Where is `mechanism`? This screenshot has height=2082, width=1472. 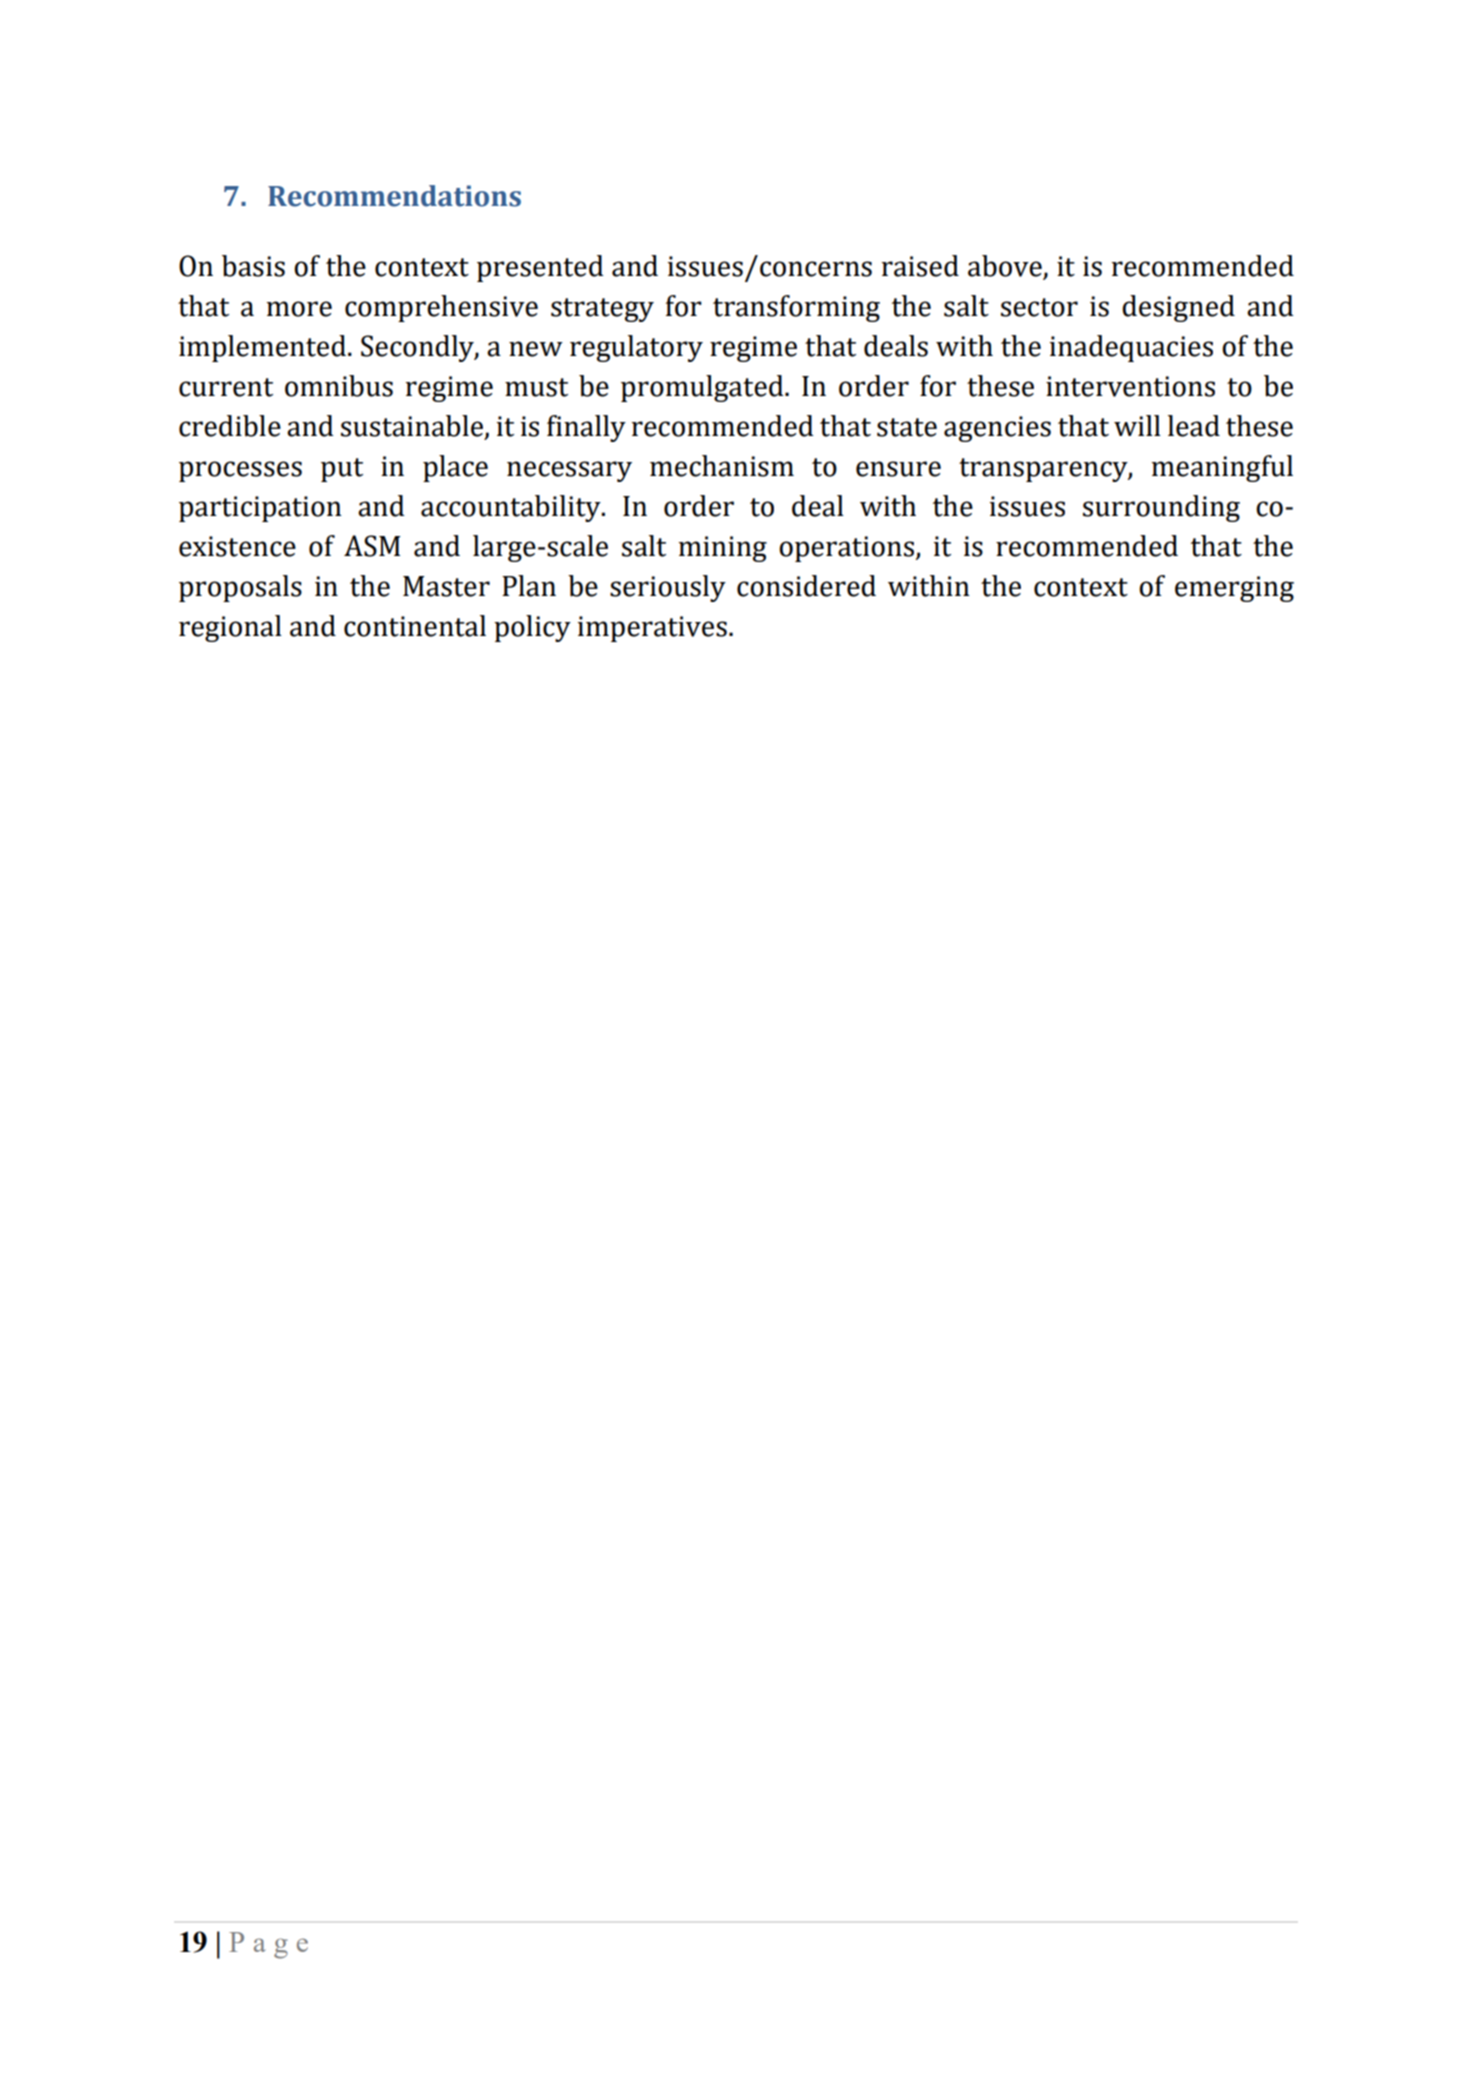
mechanism is located at coordinates (722, 466).
